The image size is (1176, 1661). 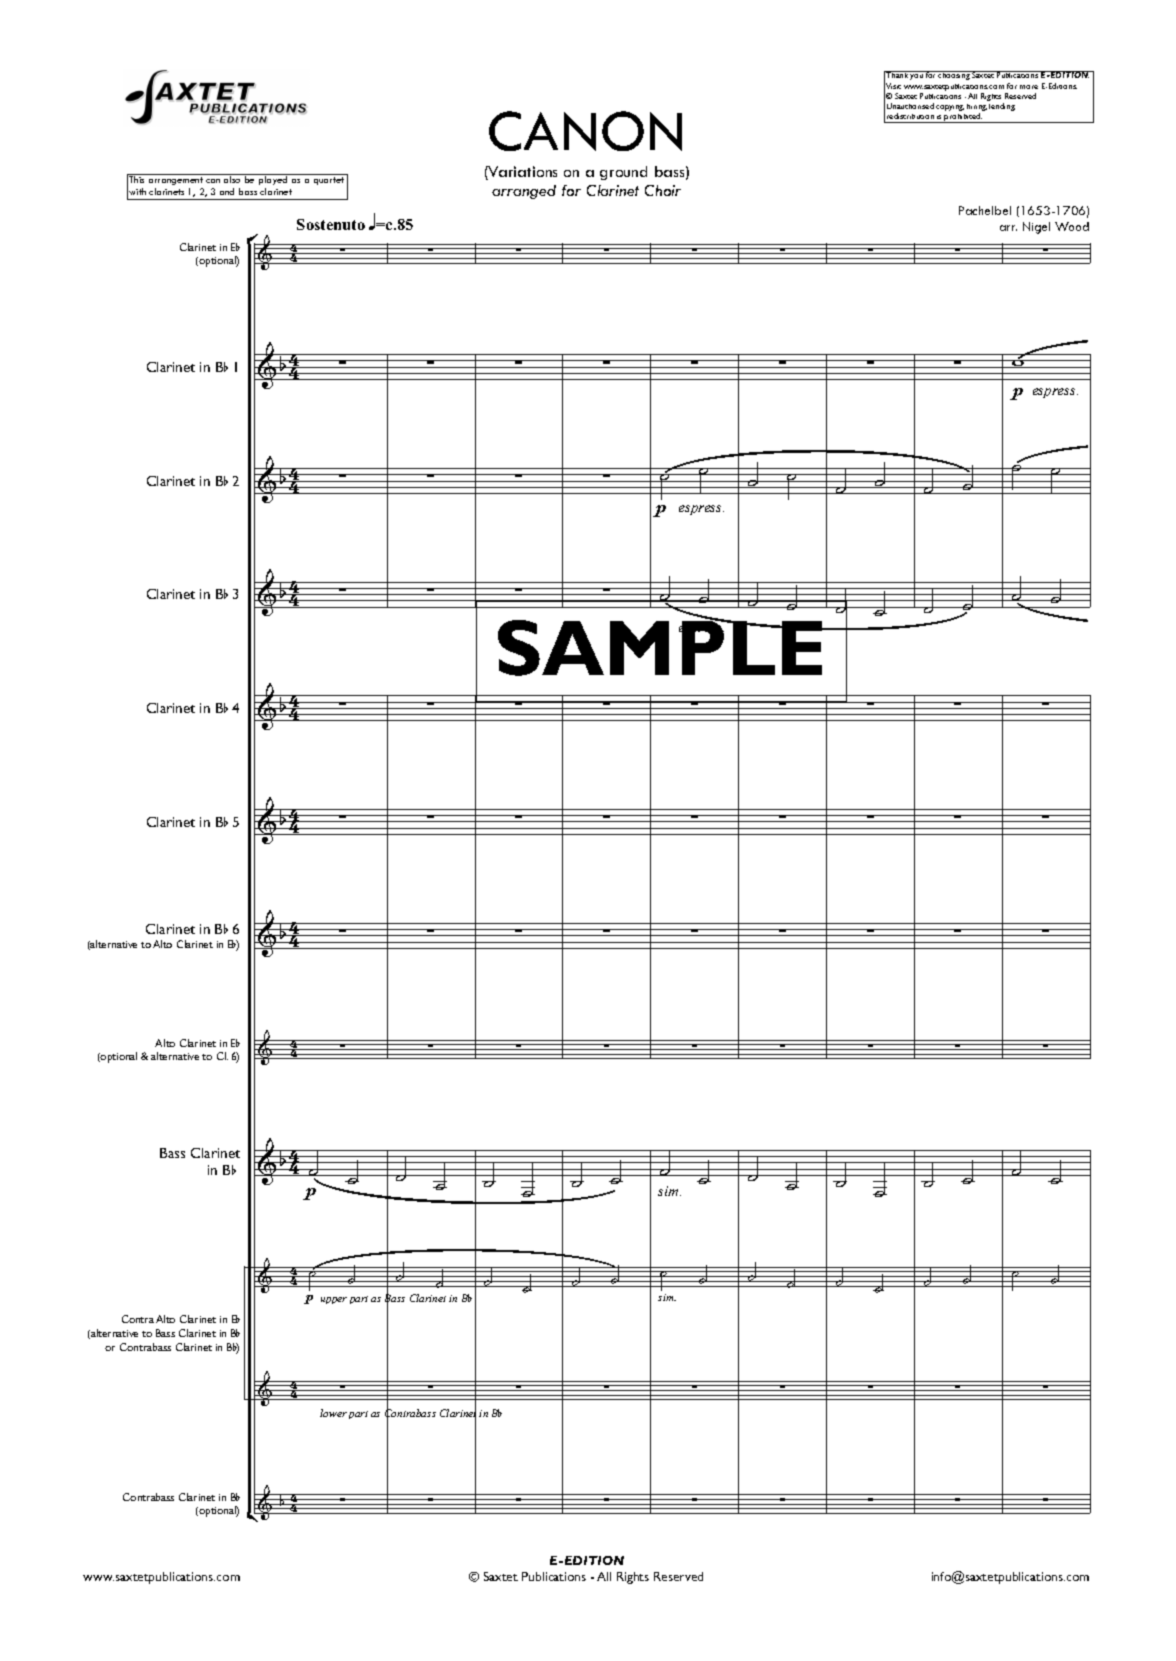 I want to click on quartet, so click(x=329, y=181).
